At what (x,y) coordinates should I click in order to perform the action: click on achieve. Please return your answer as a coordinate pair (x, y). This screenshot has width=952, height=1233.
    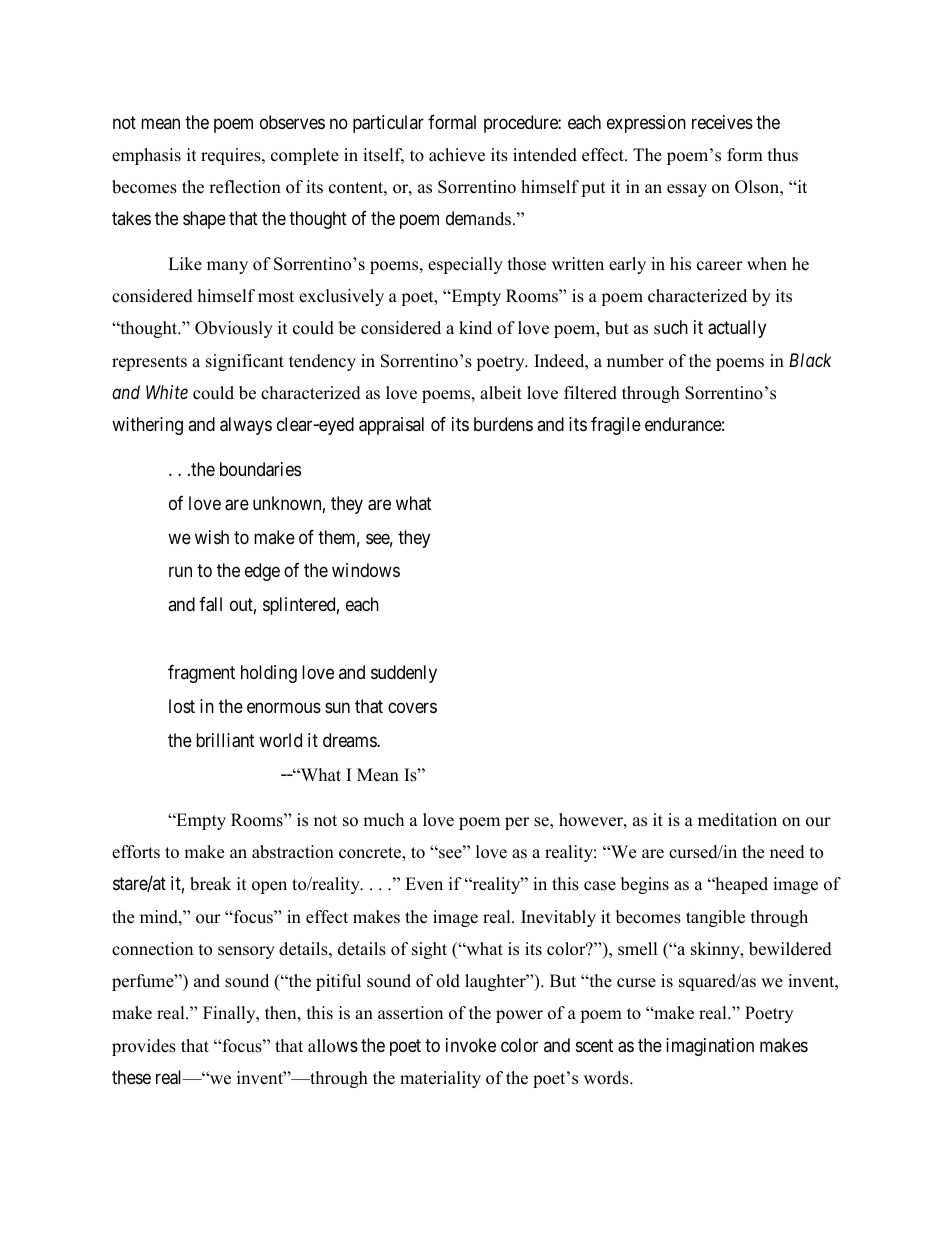
    Looking at the image, I should click on (457, 155).
